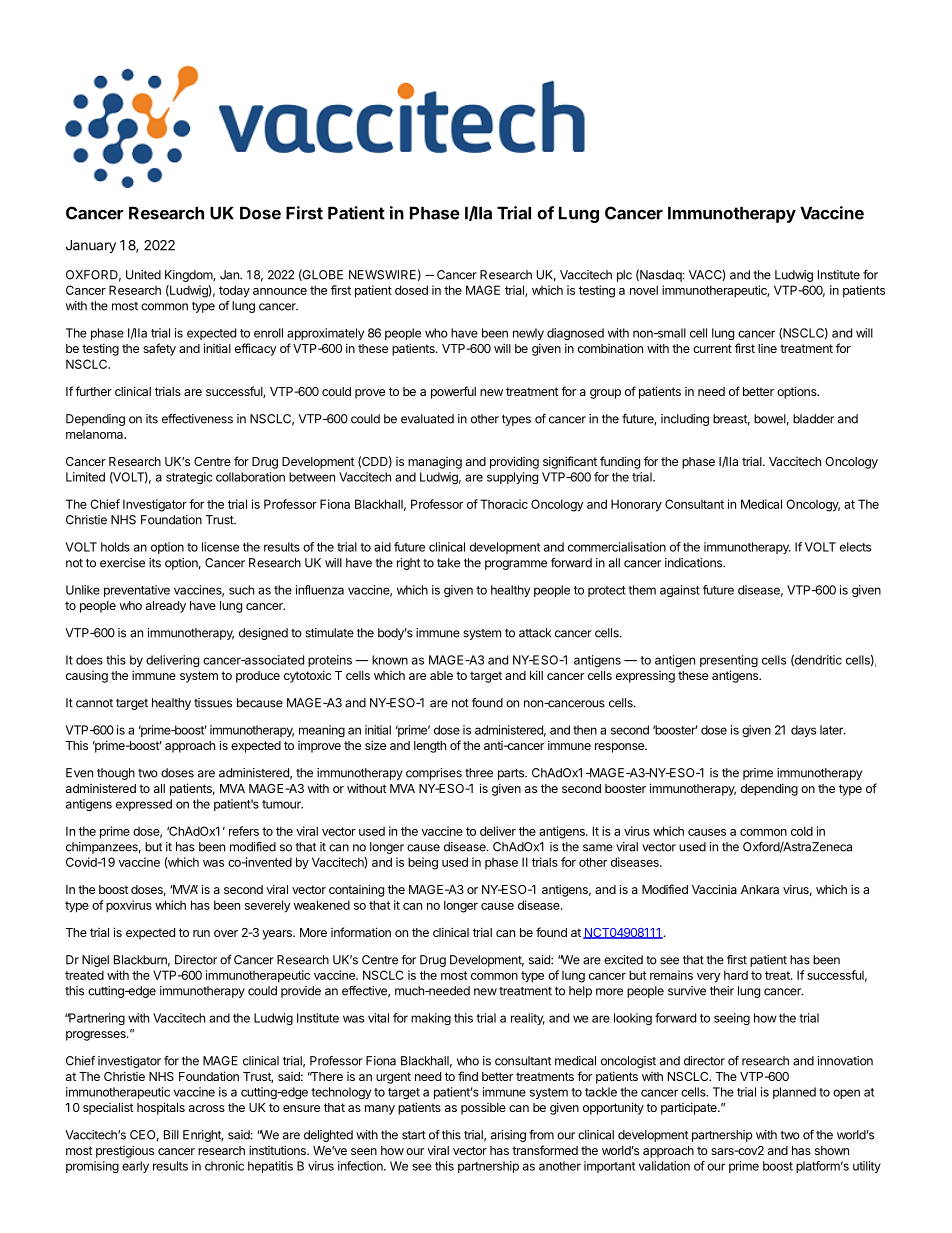 The height and width of the document is (1233, 952). What do you see at coordinates (803, 731) in the document?
I see `days` at bounding box center [803, 731].
